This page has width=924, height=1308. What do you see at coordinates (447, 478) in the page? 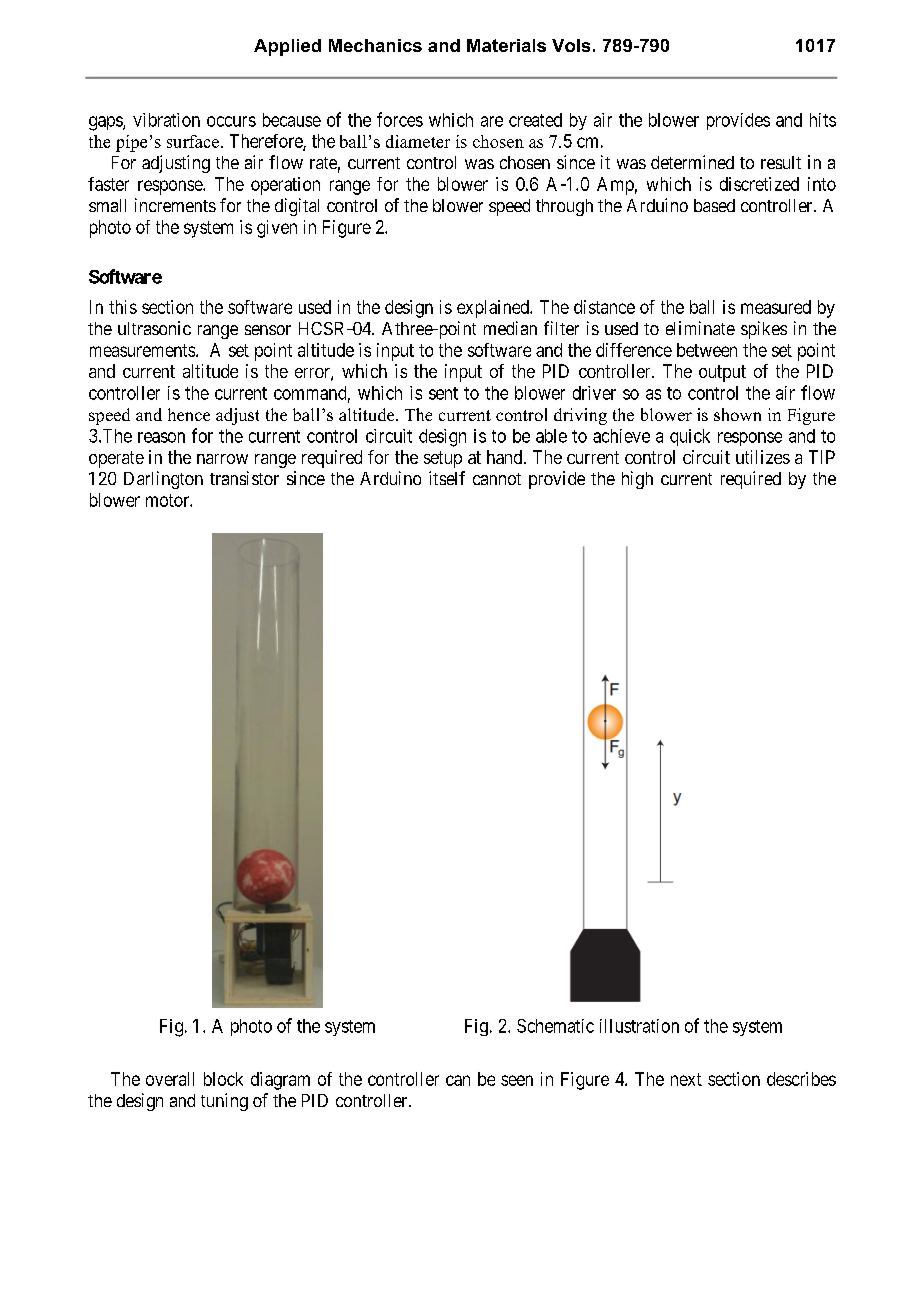
I see `itself` at bounding box center [447, 478].
